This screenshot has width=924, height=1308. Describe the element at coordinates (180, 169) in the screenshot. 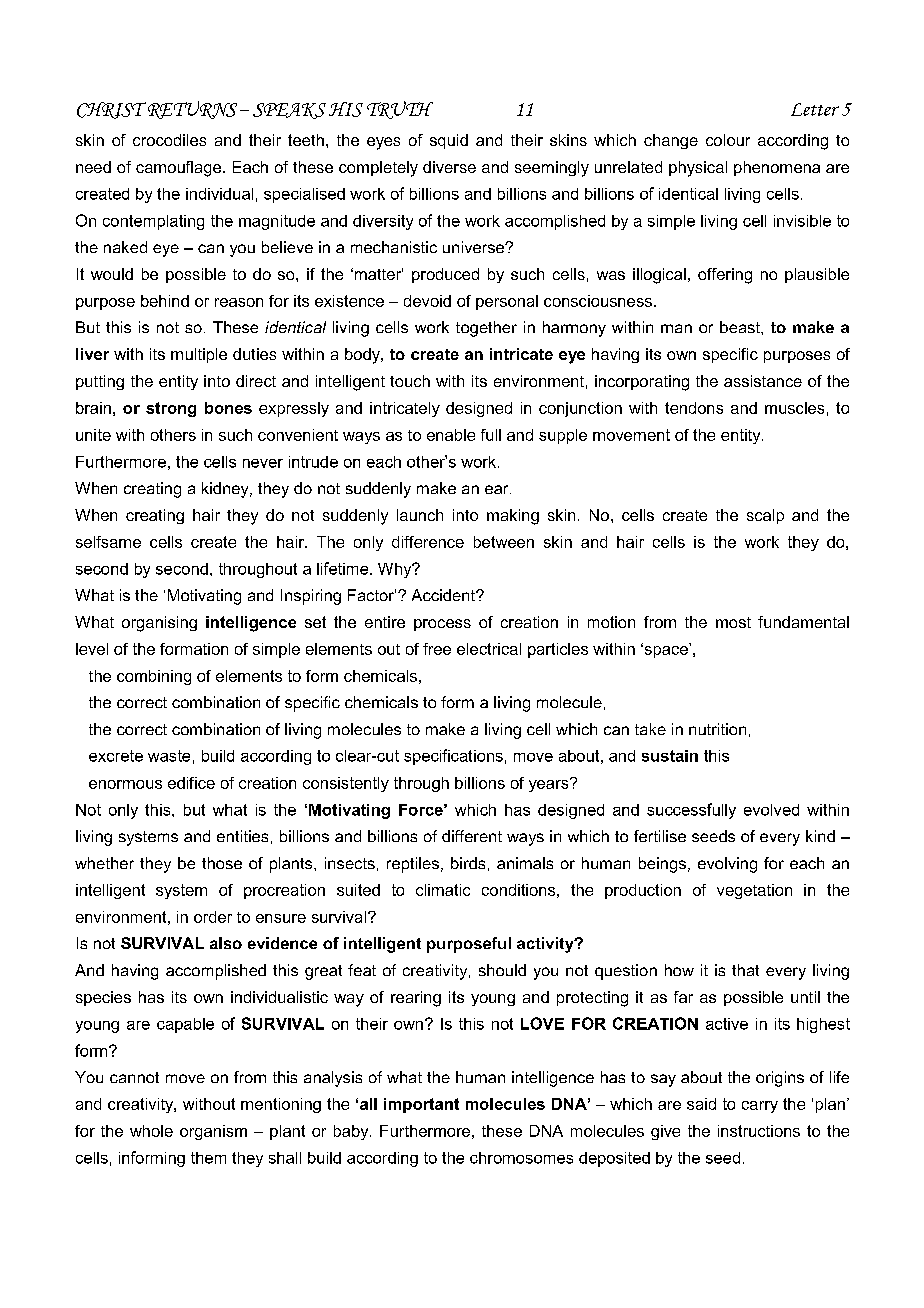

I see `camouflage` at that location.
